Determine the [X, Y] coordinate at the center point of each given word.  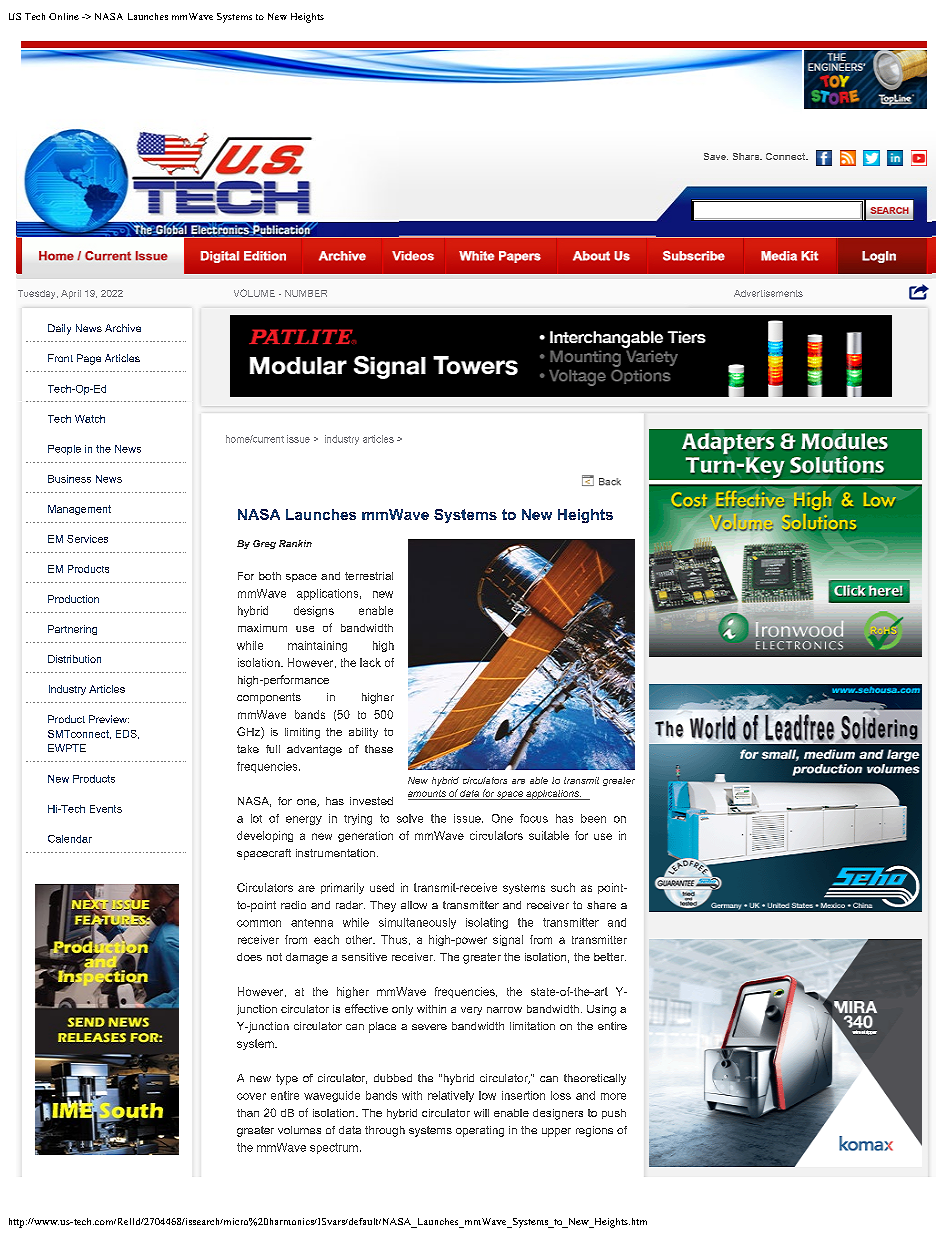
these [379, 749]
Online [64, 16]
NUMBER [306, 293]
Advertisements [768, 293]
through [385, 1131]
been [593, 818]
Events [106, 809]
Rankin [295, 543]
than [248, 1113]
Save [716, 156]
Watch [90, 419]
